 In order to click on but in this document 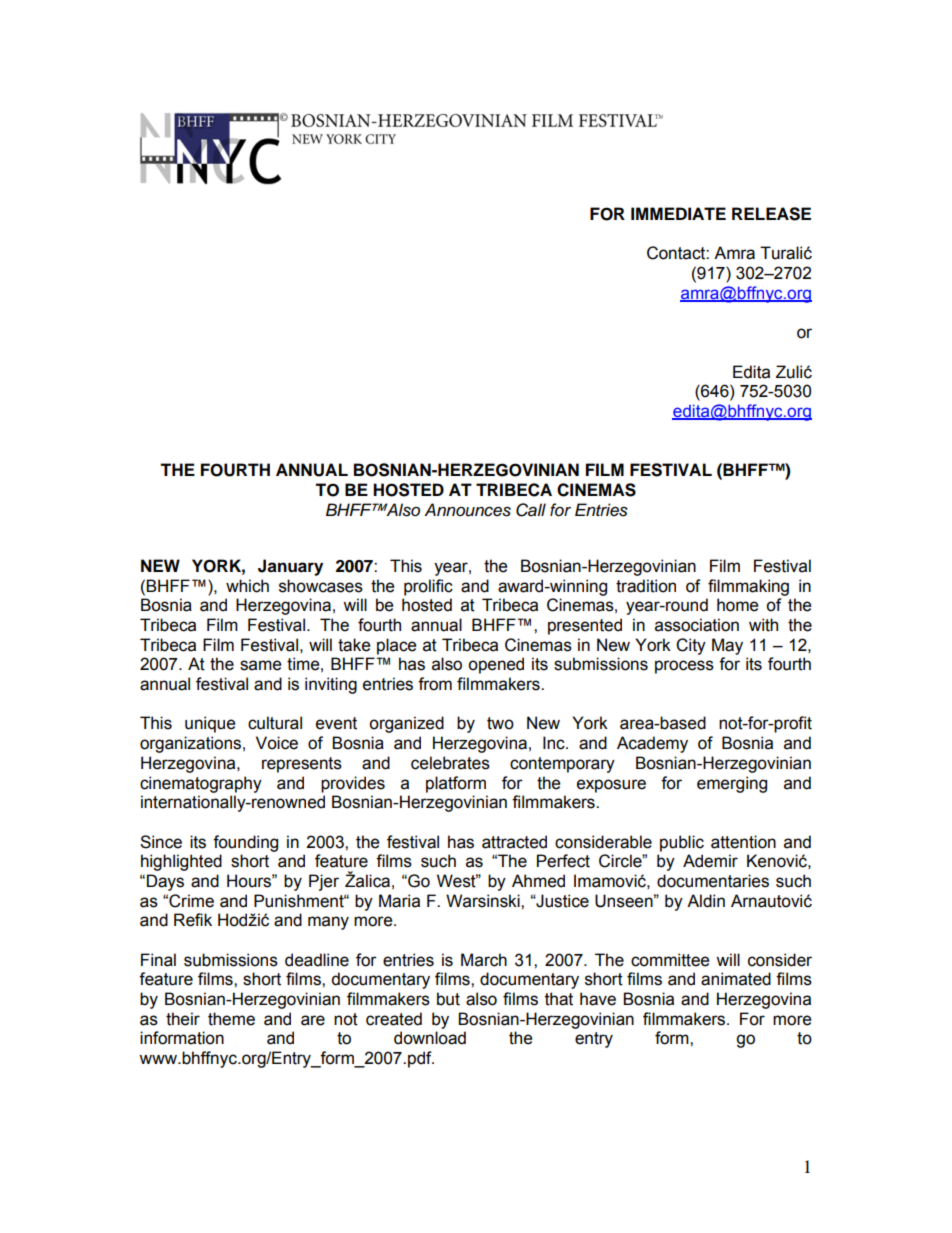, I will do `click(448, 999)`.
